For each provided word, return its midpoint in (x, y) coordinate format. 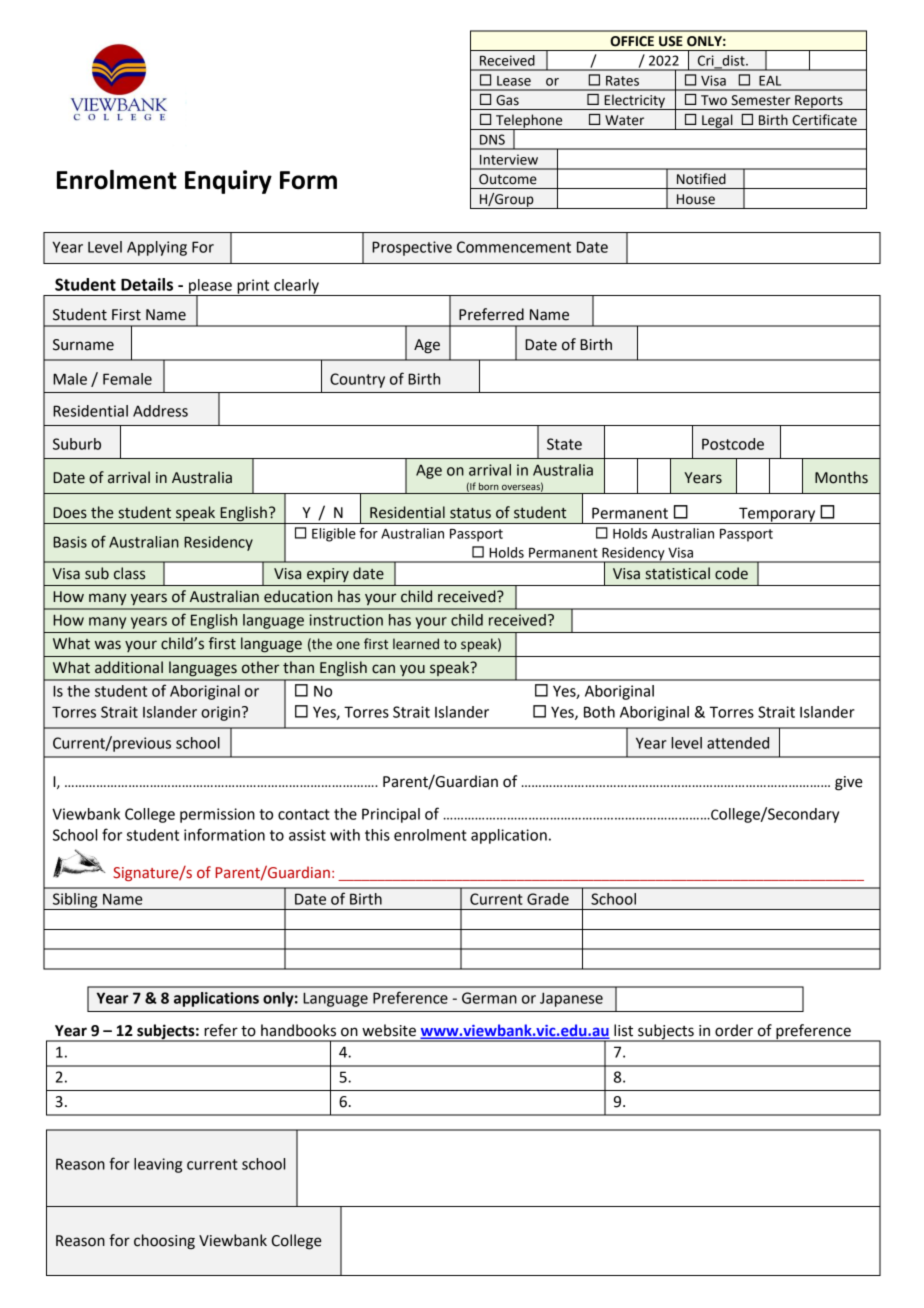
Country (357, 380)
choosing (164, 1242)
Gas (507, 100)
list (623, 1030)
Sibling (75, 901)
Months (841, 477)
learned (416, 644)
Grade (548, 899)
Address (160, 411)
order (734, 1030)
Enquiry (228, 182)
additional (129, 667)
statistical (678, 573)
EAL (770, 81)
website (389, 1030)
